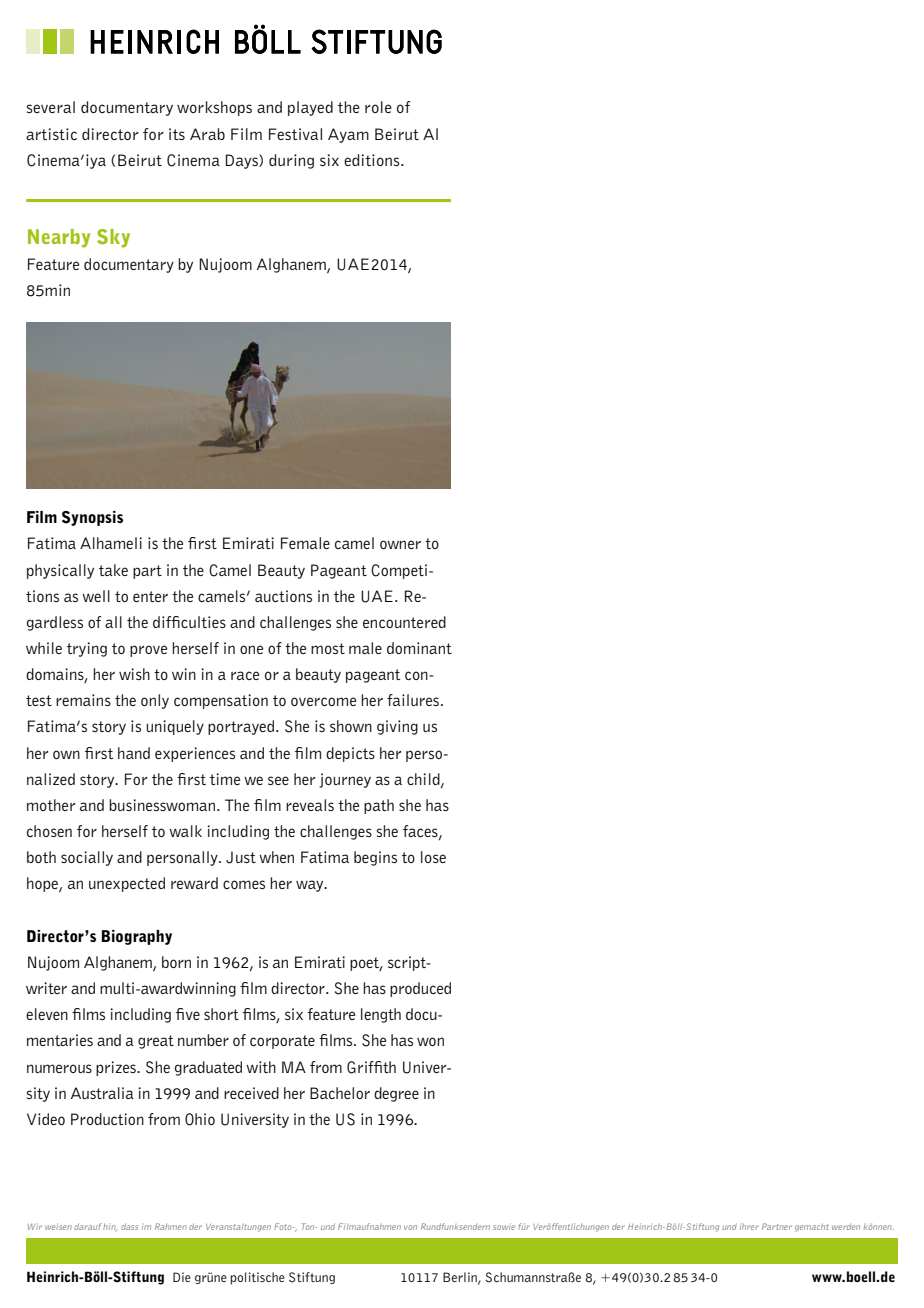  What do you see at coordinates (413, 700) in the screenshot?
I see `failures` at bounding box center [413, 700].
